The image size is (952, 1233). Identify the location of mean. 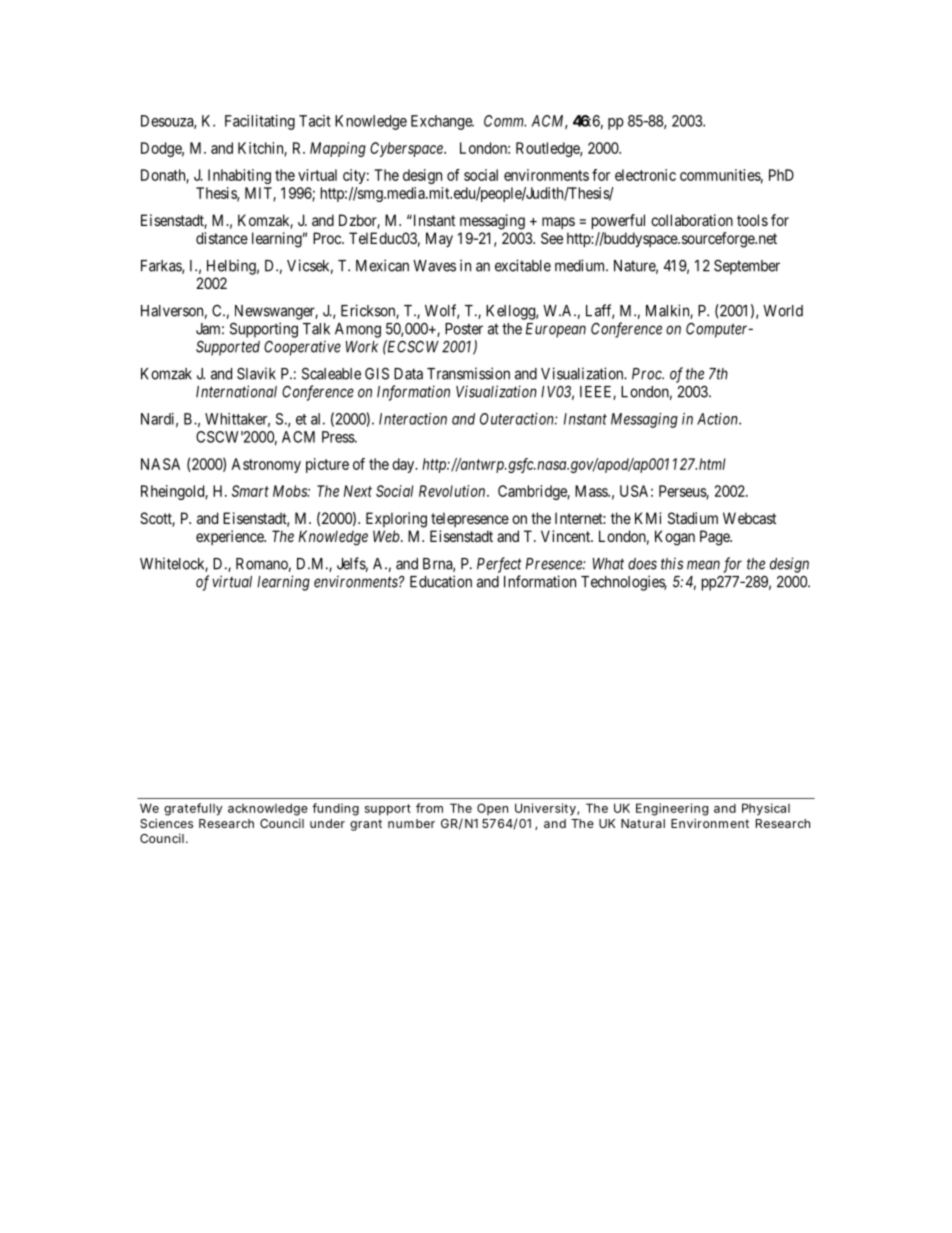
(703, 565).
